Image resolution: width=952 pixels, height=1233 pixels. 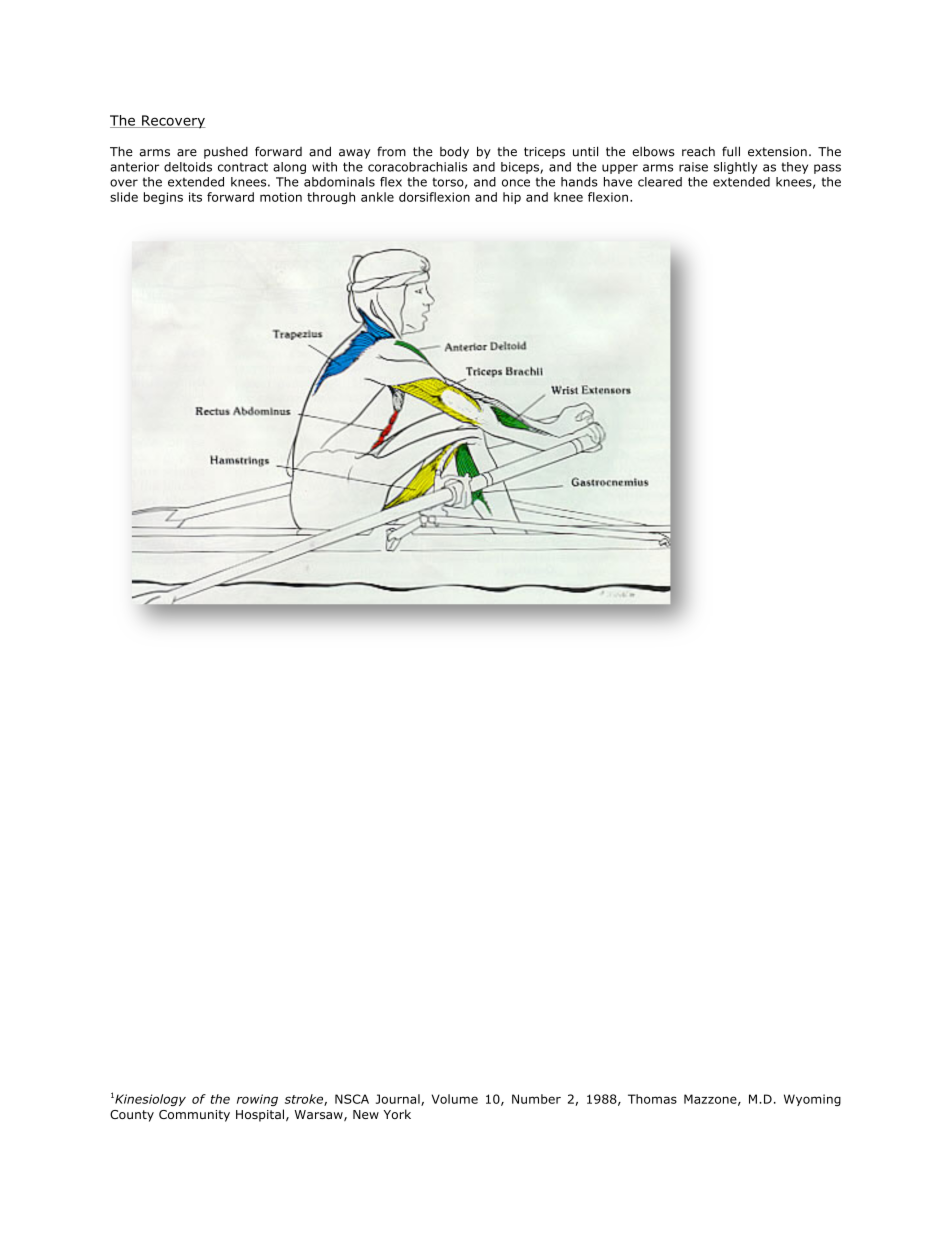 What do you see at coordinates (512, 198) in the screenshot?
I see `hip` at bounding box center [512, 198].
